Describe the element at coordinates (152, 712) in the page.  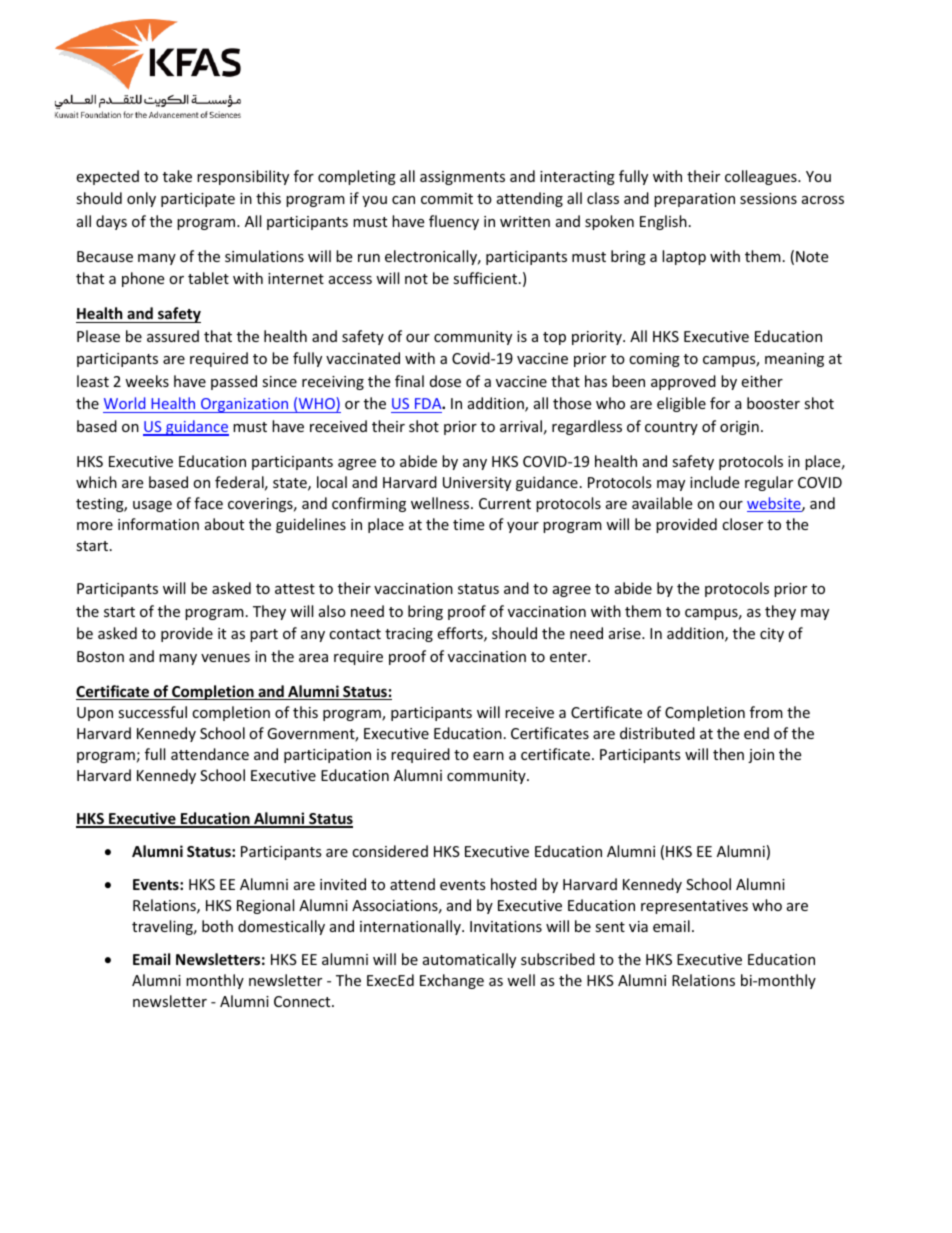
I see `successful` at that location.
